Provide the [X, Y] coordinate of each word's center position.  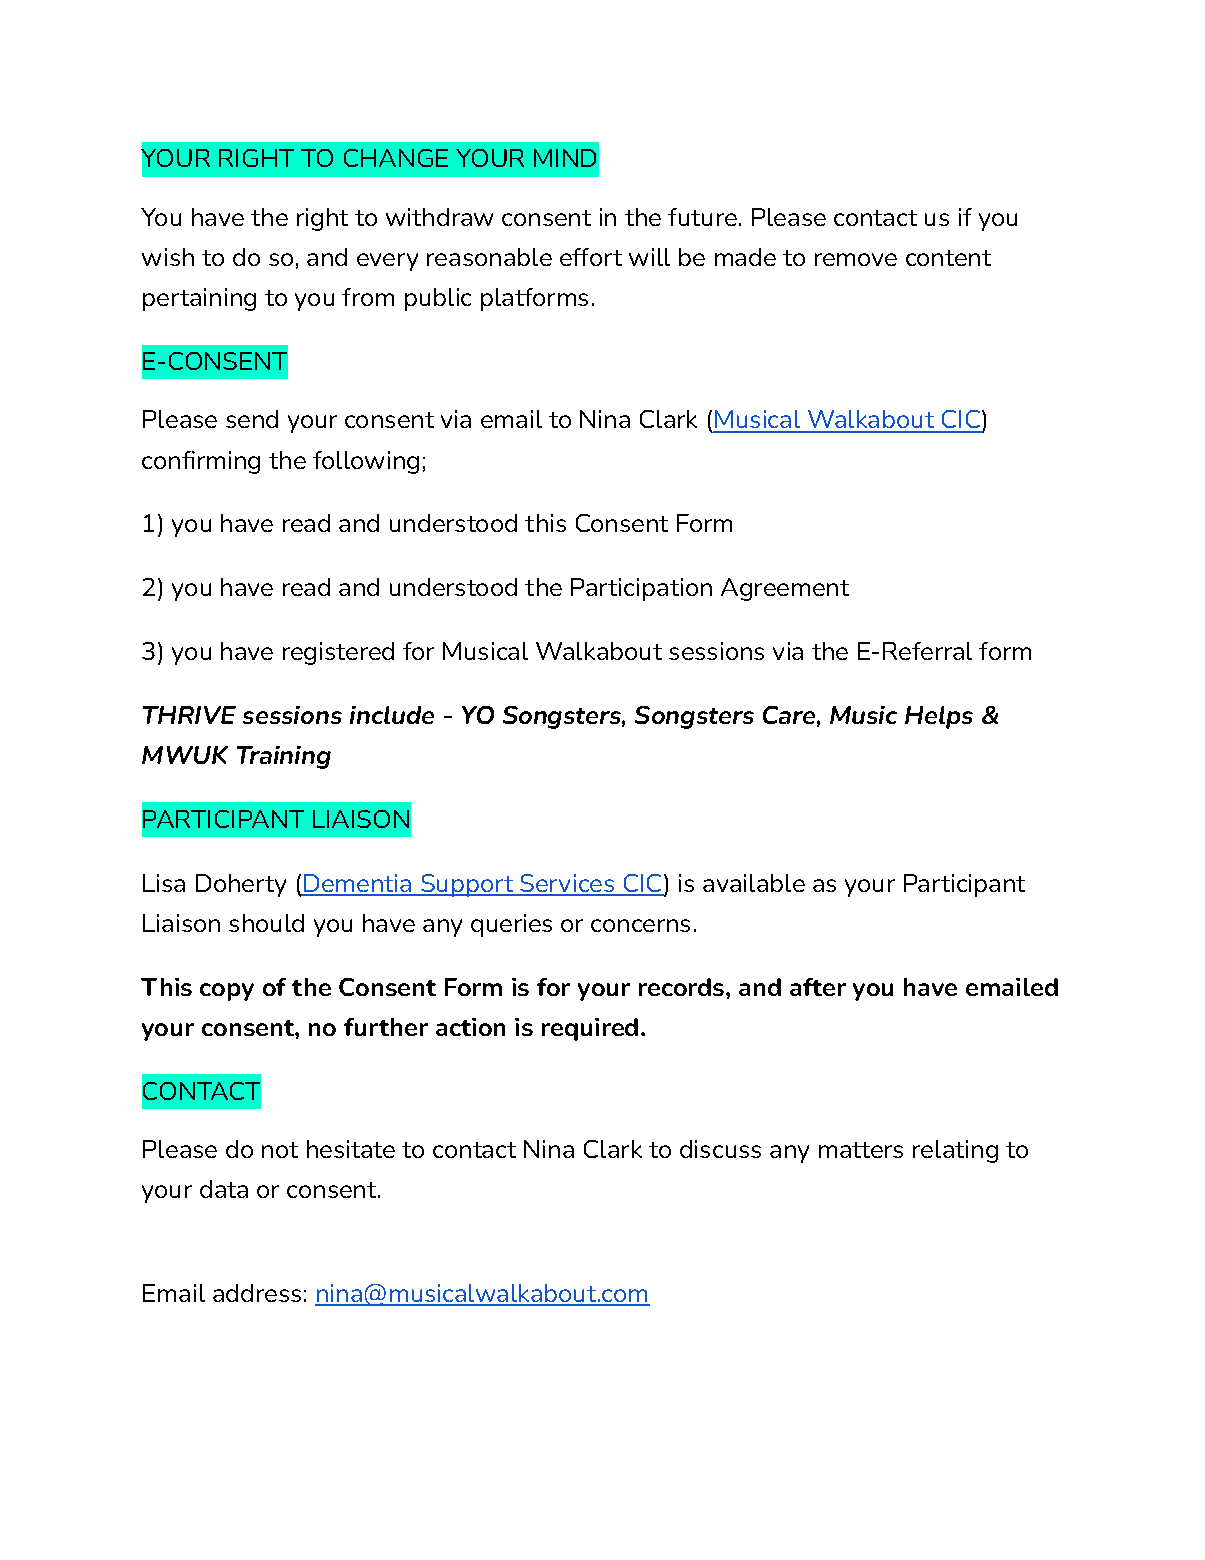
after [818, 987]
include [392, 715]
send [252, 419]
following [366, 462]
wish [168, 257]
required [590, 1029]
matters [861, 1150]
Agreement [785, 589]
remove [856, 259]
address [257, 1293]
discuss [720, 1149]
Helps [939, 717]
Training [284, 757]
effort [591, 257]
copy [227, 992]
